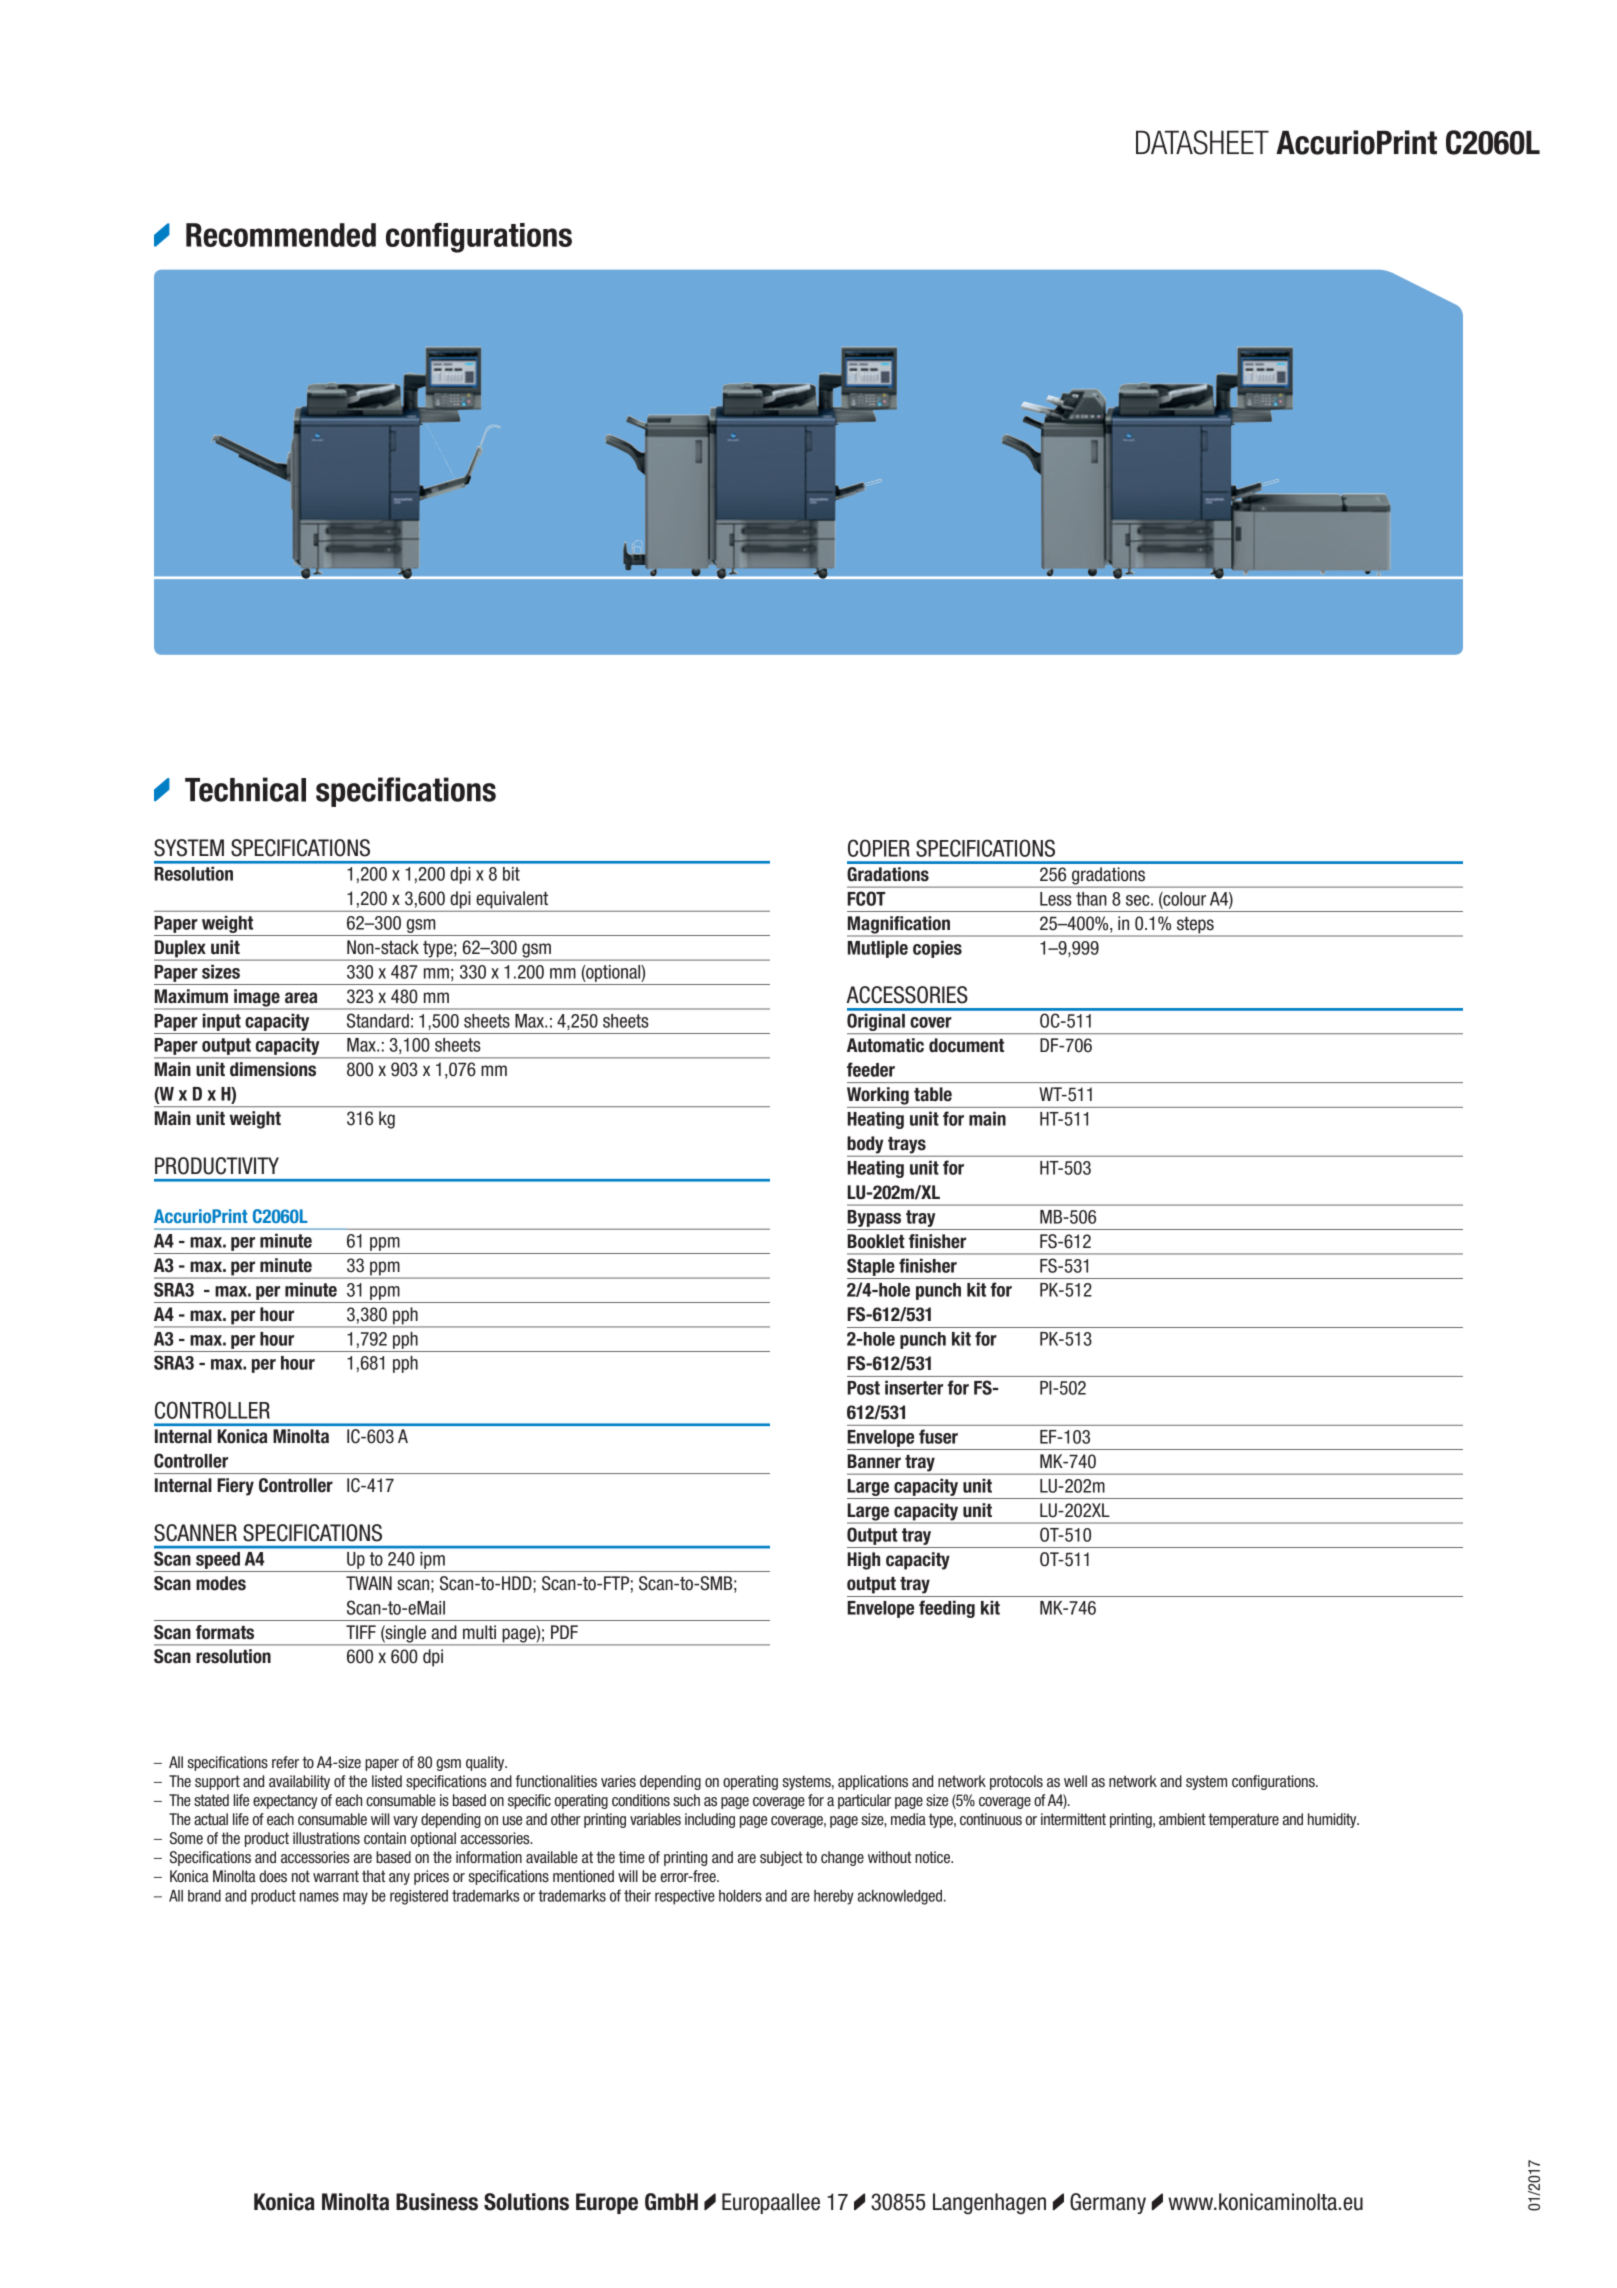  Describe the element at coordinates (607, 2203) in the page. I see `Europe` at that location.
